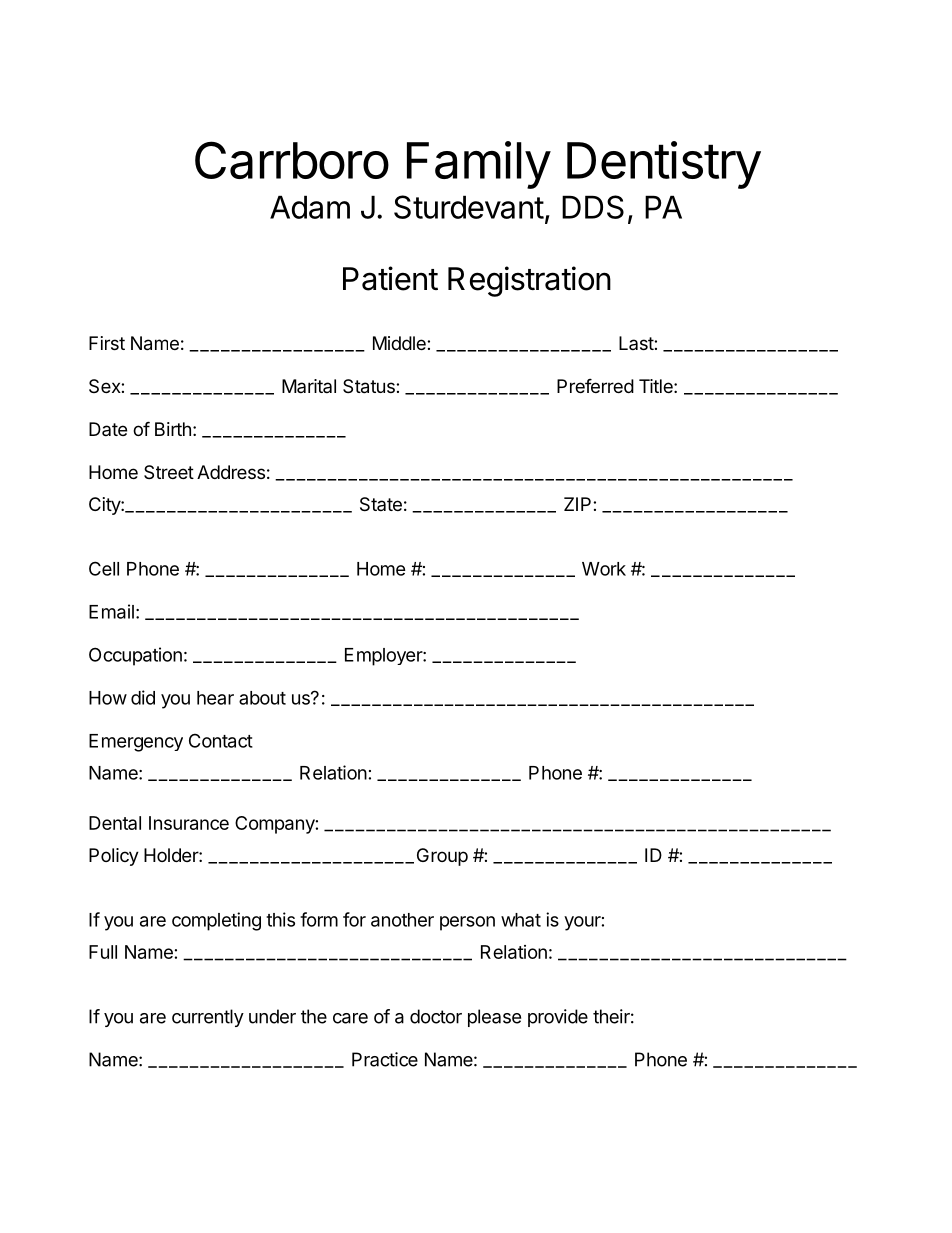 This image has width=952, height=1233. I want to click on what, so click(521, 920).
